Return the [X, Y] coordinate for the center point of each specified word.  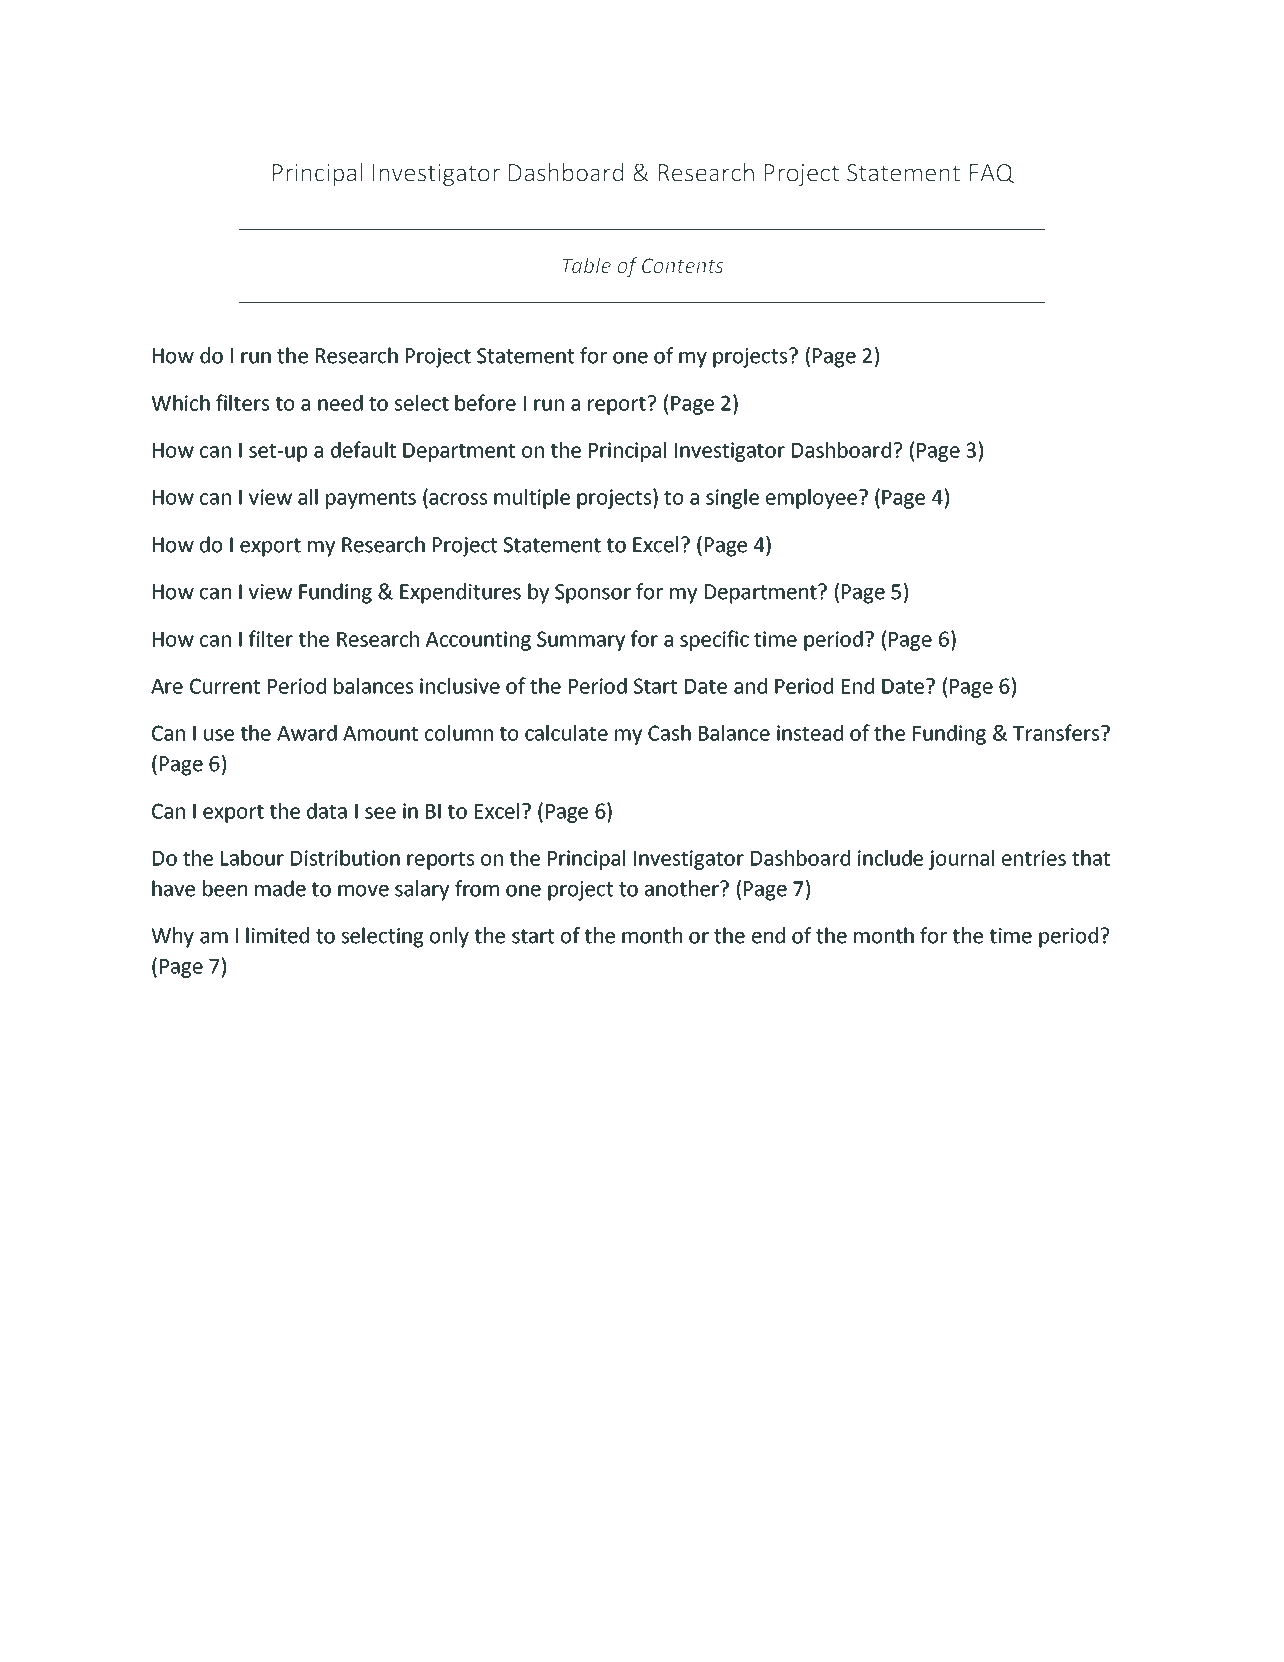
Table [586, 265]
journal [961, 860]
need [340, 403]
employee [811, 499]
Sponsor [593, 594]
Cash [669, 733]
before [485, 402]
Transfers [1057, 732]
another [683, 888]
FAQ [992, 174]
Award [307, 733]
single [732, 499]
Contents [682, 266]
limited [277, 935]
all [308, 497]
